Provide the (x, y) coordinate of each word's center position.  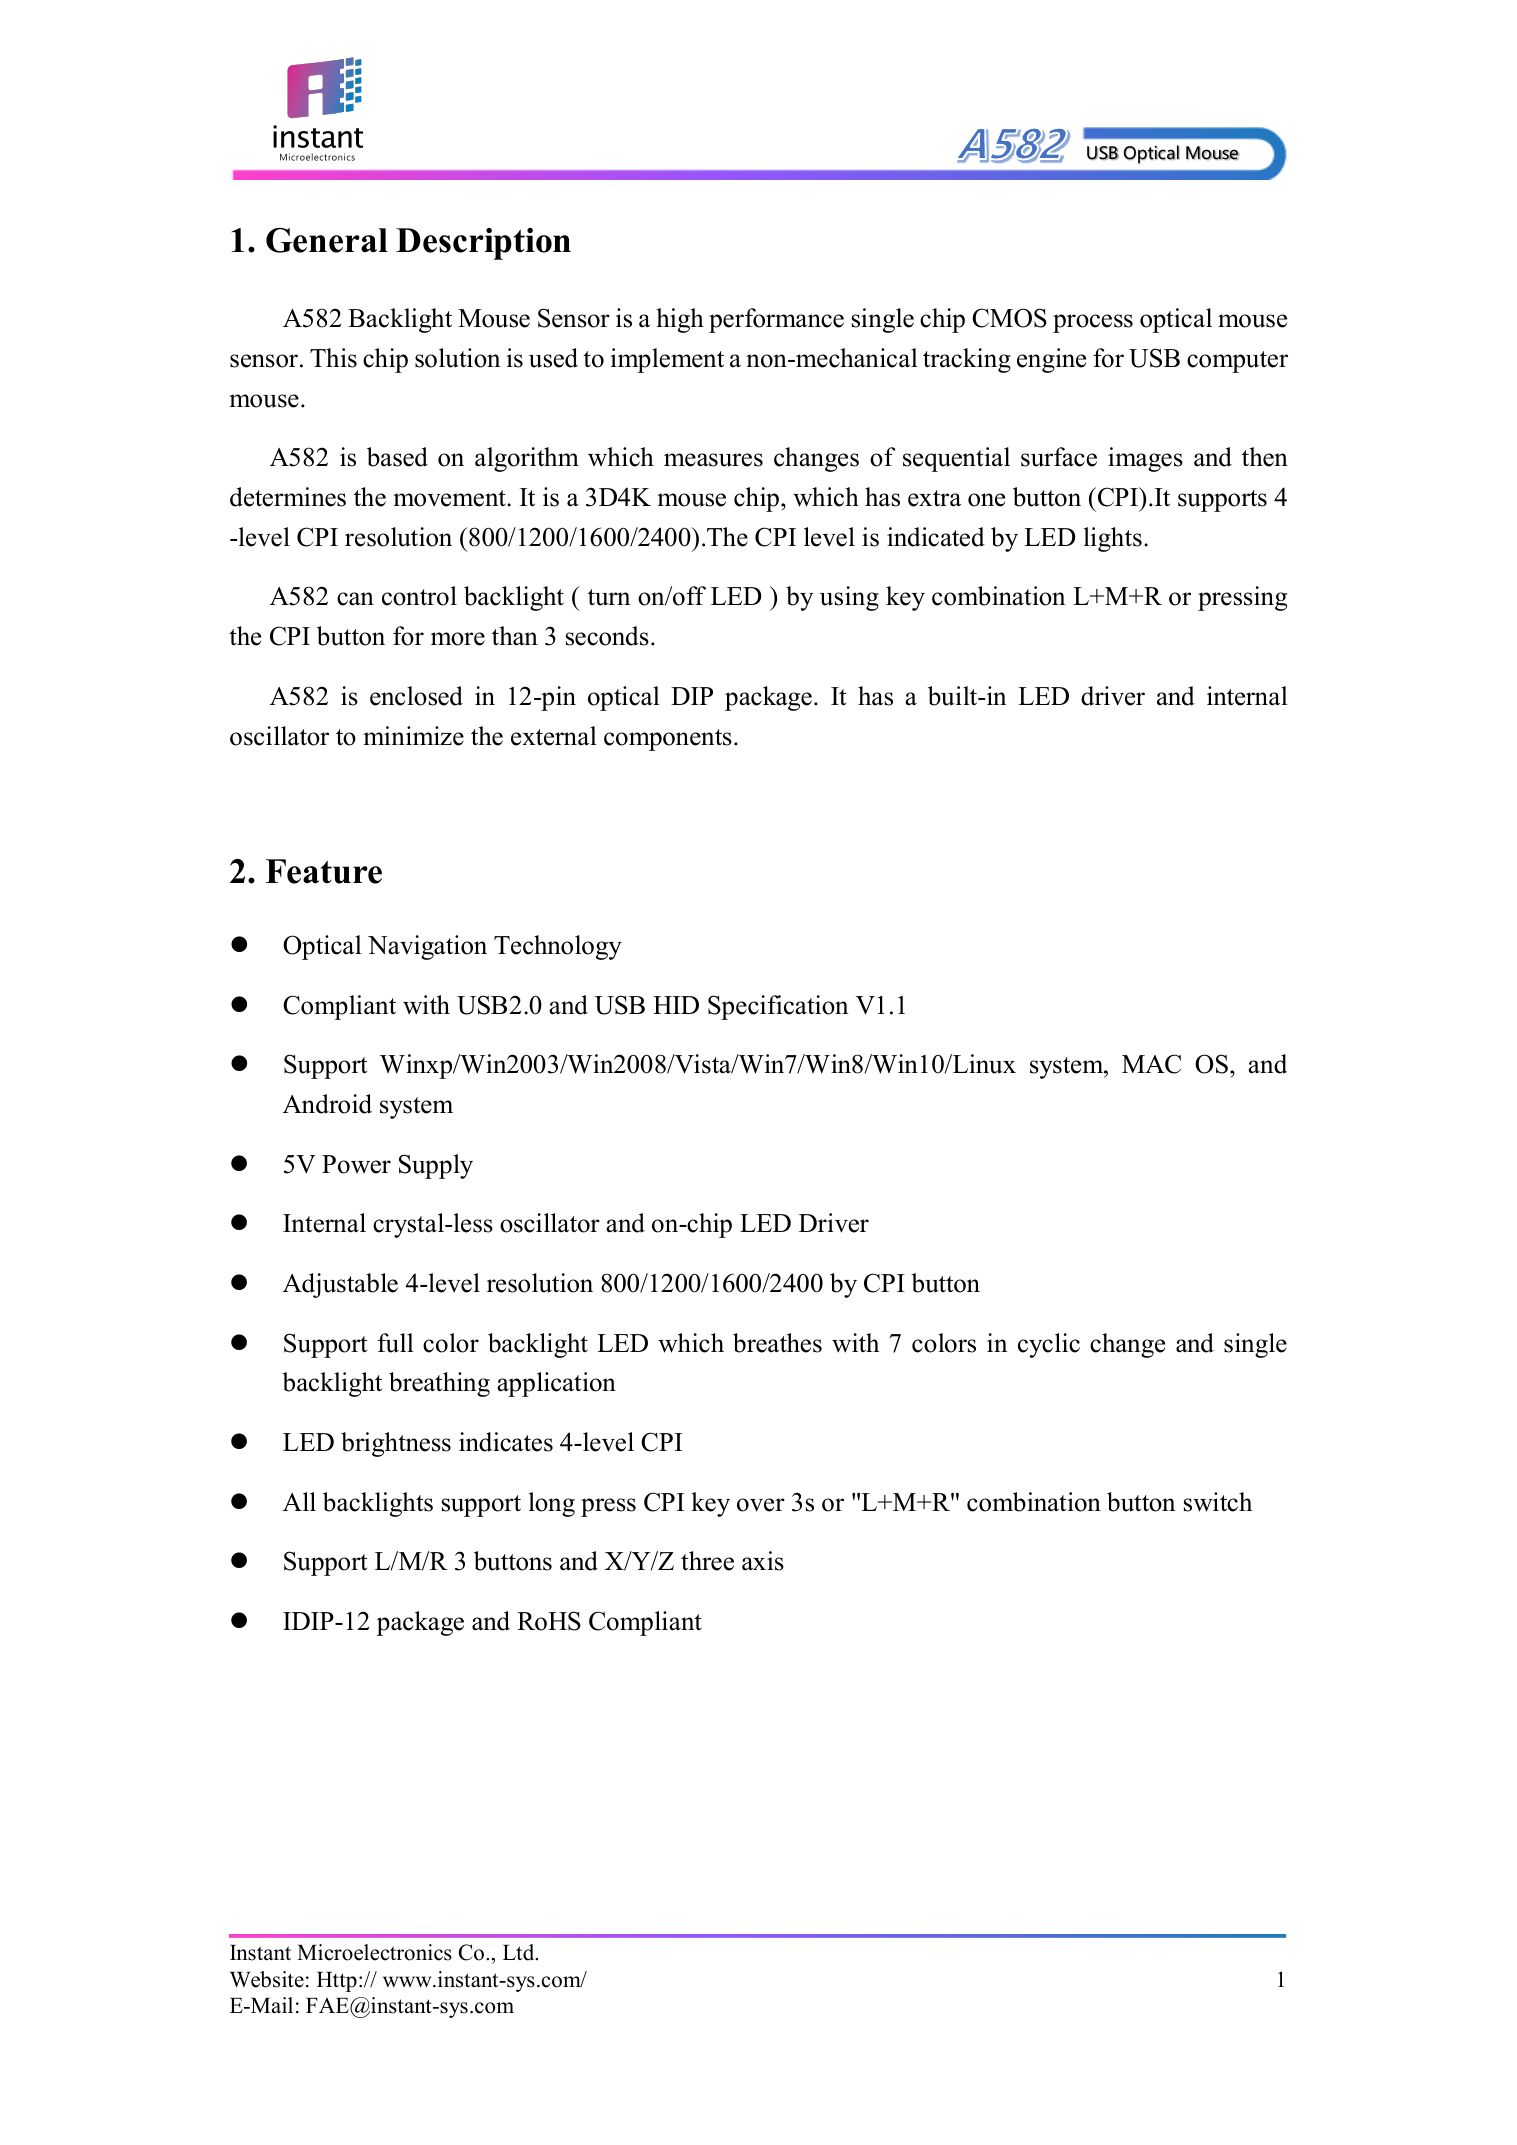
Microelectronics (374, 1952)
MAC (1151, 1064)
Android (327, 1104)
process (1093, 323)
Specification (778, 1007)
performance (776, 320)
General (327, 240)
